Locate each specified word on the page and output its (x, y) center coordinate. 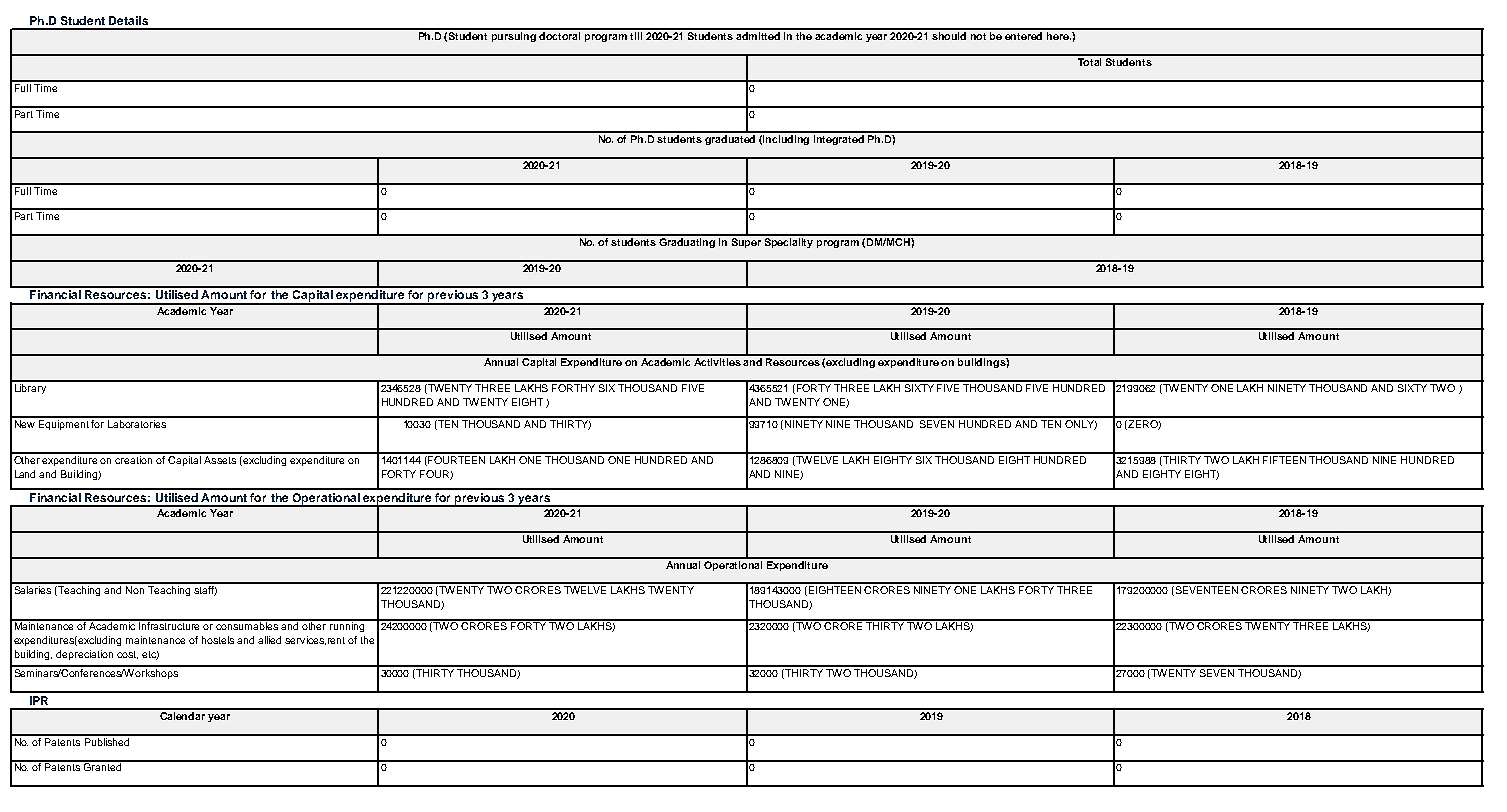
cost (127, 655)
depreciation (84, 655)
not (978, 36)
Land (25, 474)
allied (269, 640)
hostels (218, 640)
